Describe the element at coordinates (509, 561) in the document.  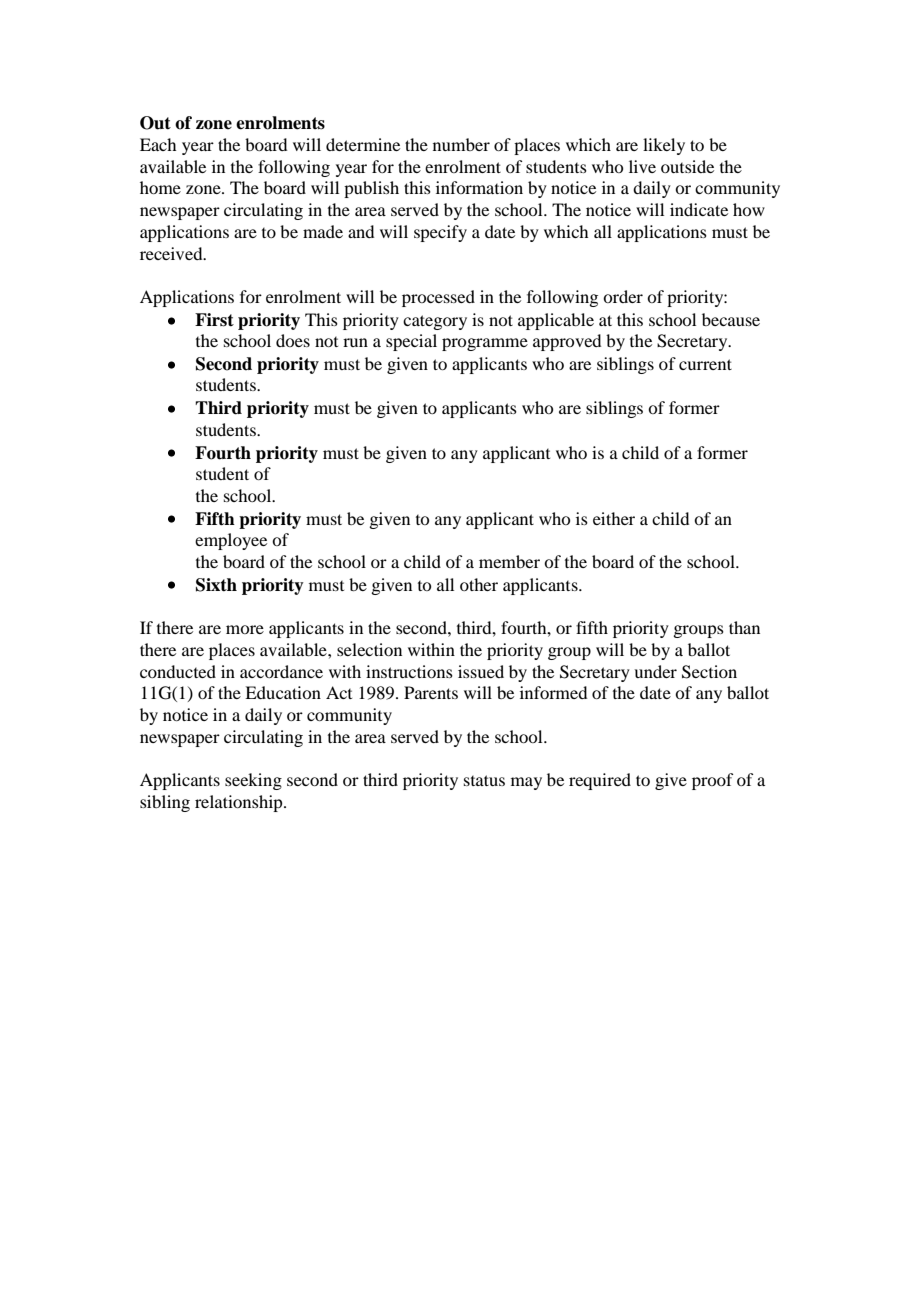
I see `member` at that location.
